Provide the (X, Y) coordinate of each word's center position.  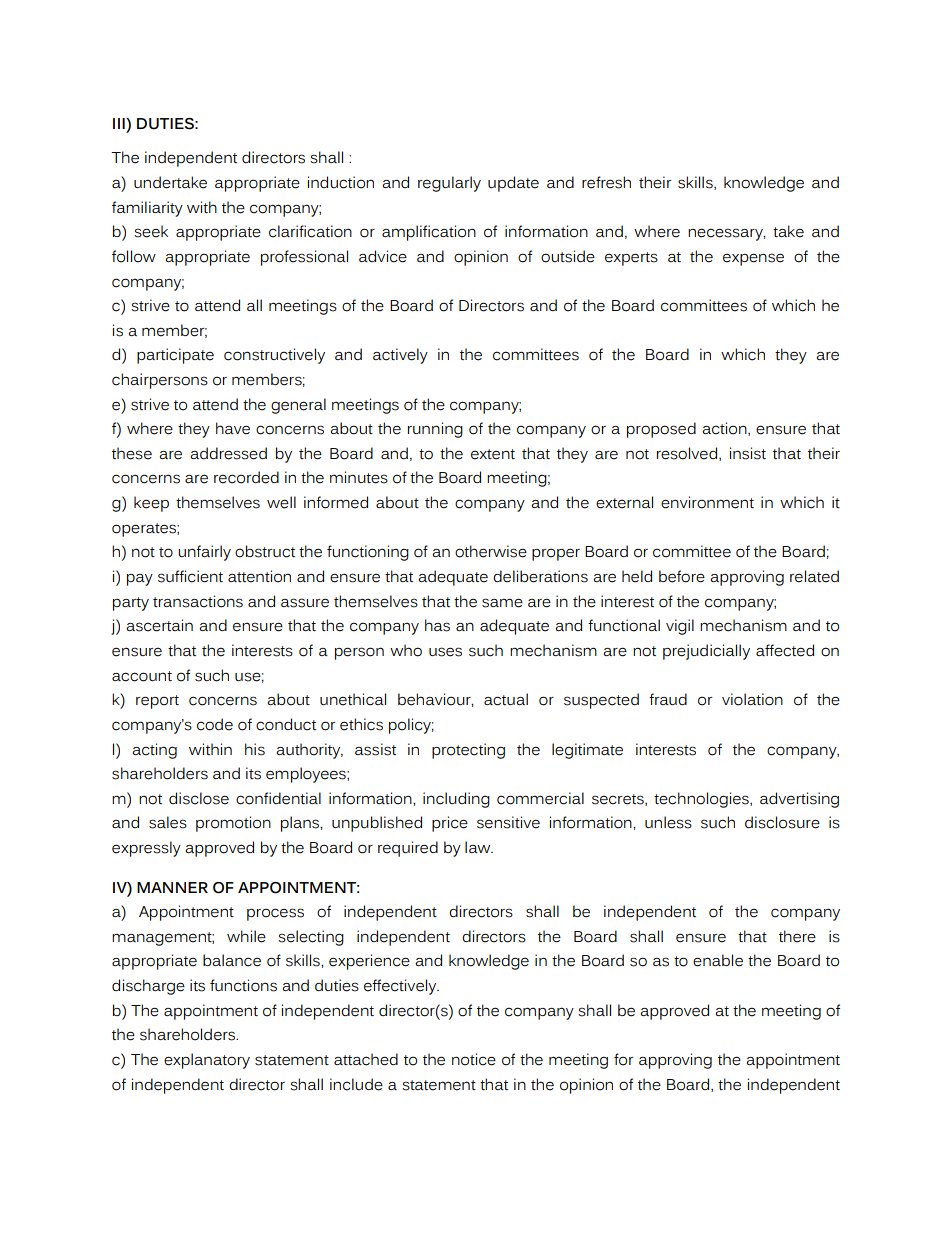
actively (400, 356)
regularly (449, 184)
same (502, 603)
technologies (702, 800)
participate (175, 356)
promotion (233, 824)
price (450, 824)
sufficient (190, 576)
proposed (661, 430)
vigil (680, 627)
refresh (606, 182)
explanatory (207, 1061)
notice (474, 1059)
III (120, 123)
